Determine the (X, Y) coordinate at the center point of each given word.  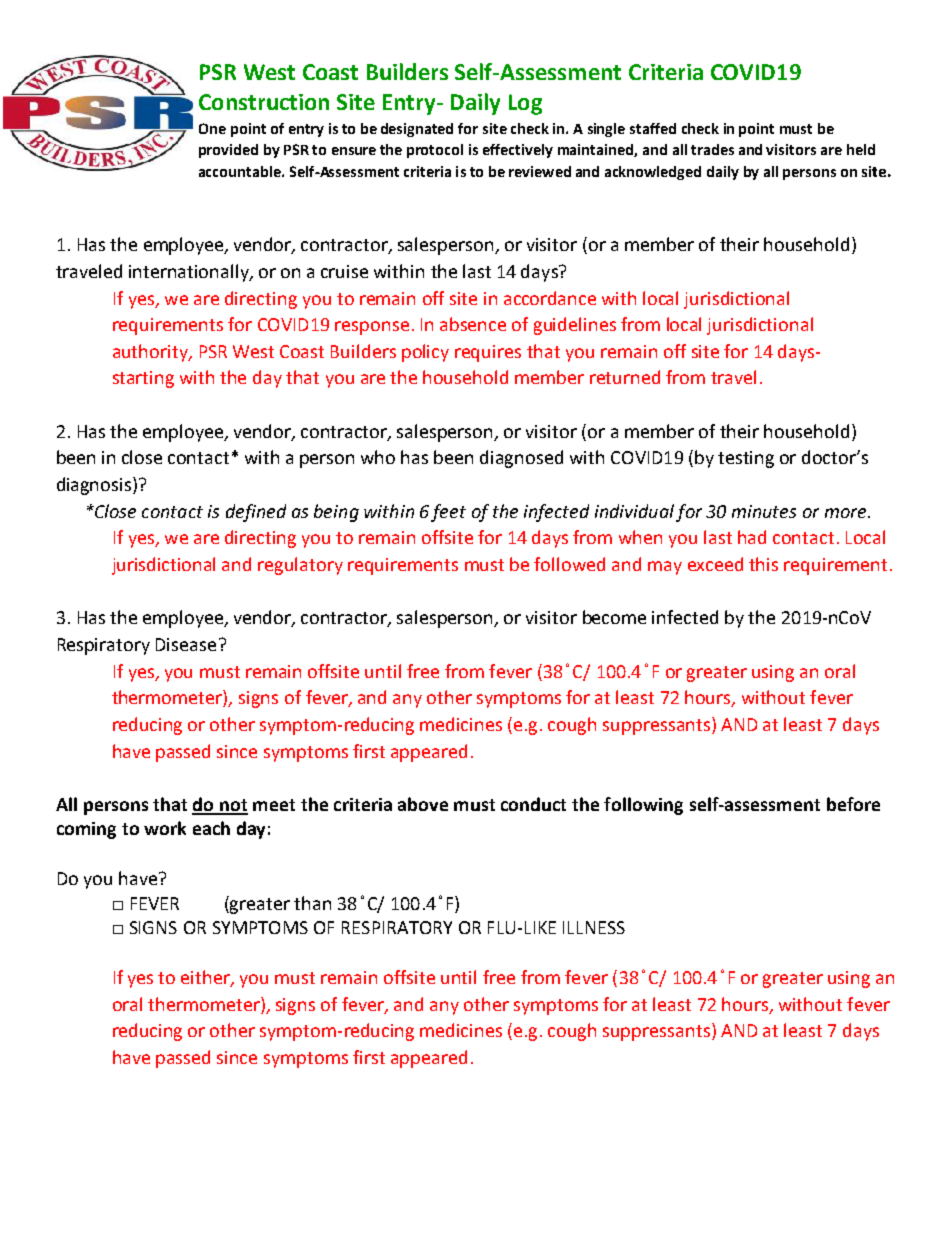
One (212, 128)
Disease (186, 644)
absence (473, 324)
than (312, 903)
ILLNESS (594, 927)
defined (256, 513)
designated (417, 130)
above (423, 804)
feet (448, 513)
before (853, 804)
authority (151, 353)
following (643, 806)
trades (712, 149)
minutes (764, 511)
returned (625, 377)
